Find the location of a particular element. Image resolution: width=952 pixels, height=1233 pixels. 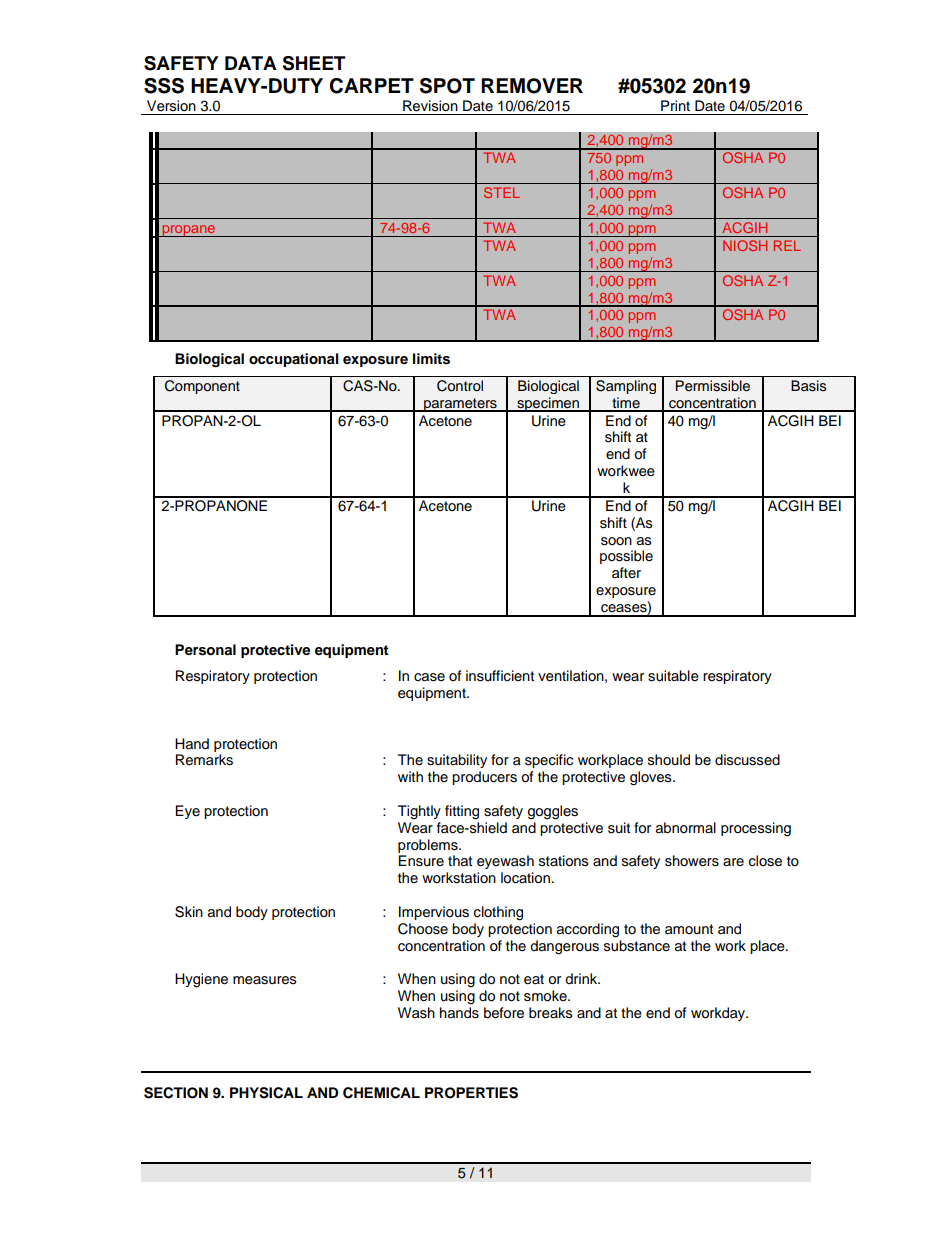

PROPERTIES is located at coordinates (471, 1093).
